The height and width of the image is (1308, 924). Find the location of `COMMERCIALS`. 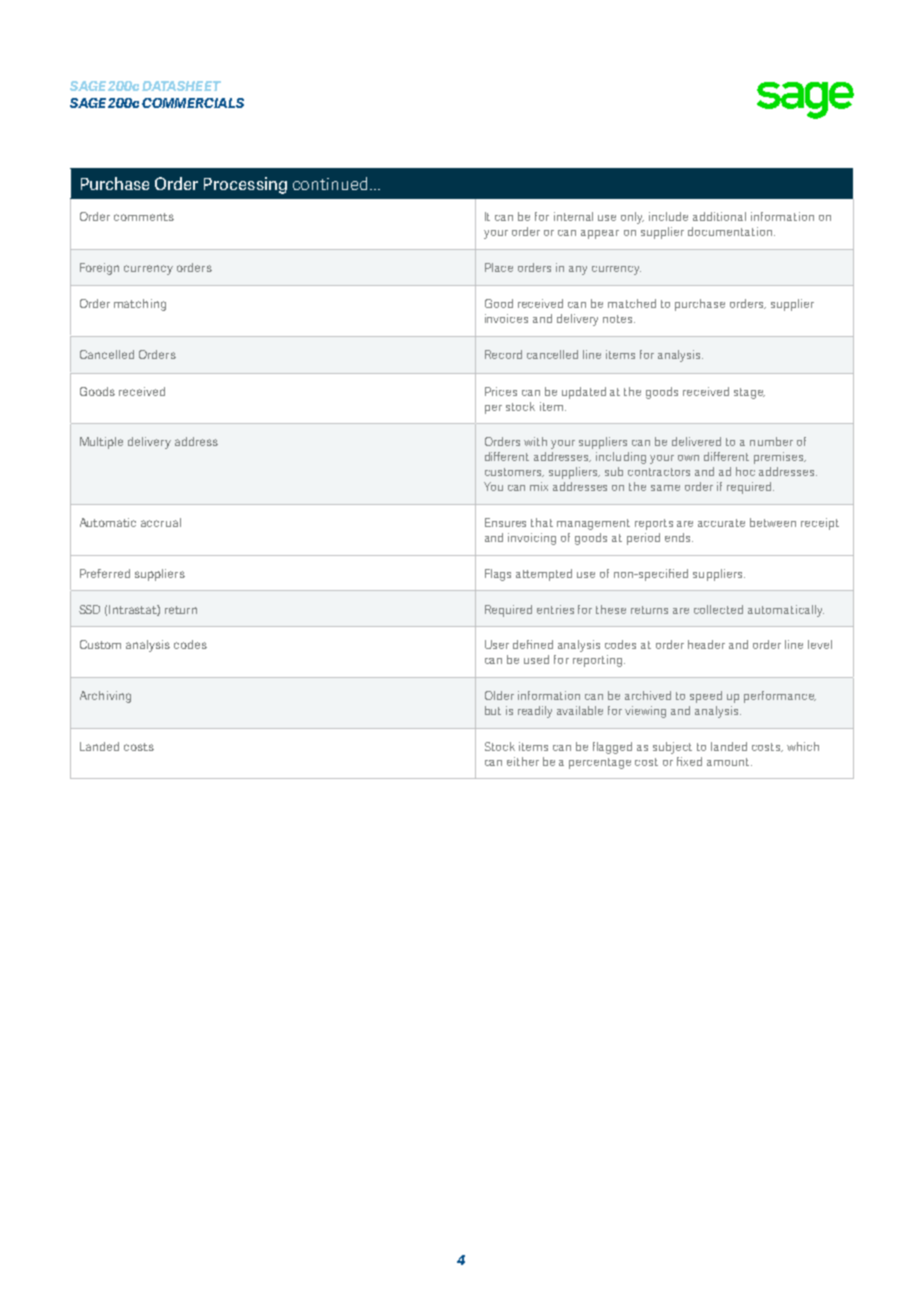

COMMERCIALS is located at coordinates (193, 103).
